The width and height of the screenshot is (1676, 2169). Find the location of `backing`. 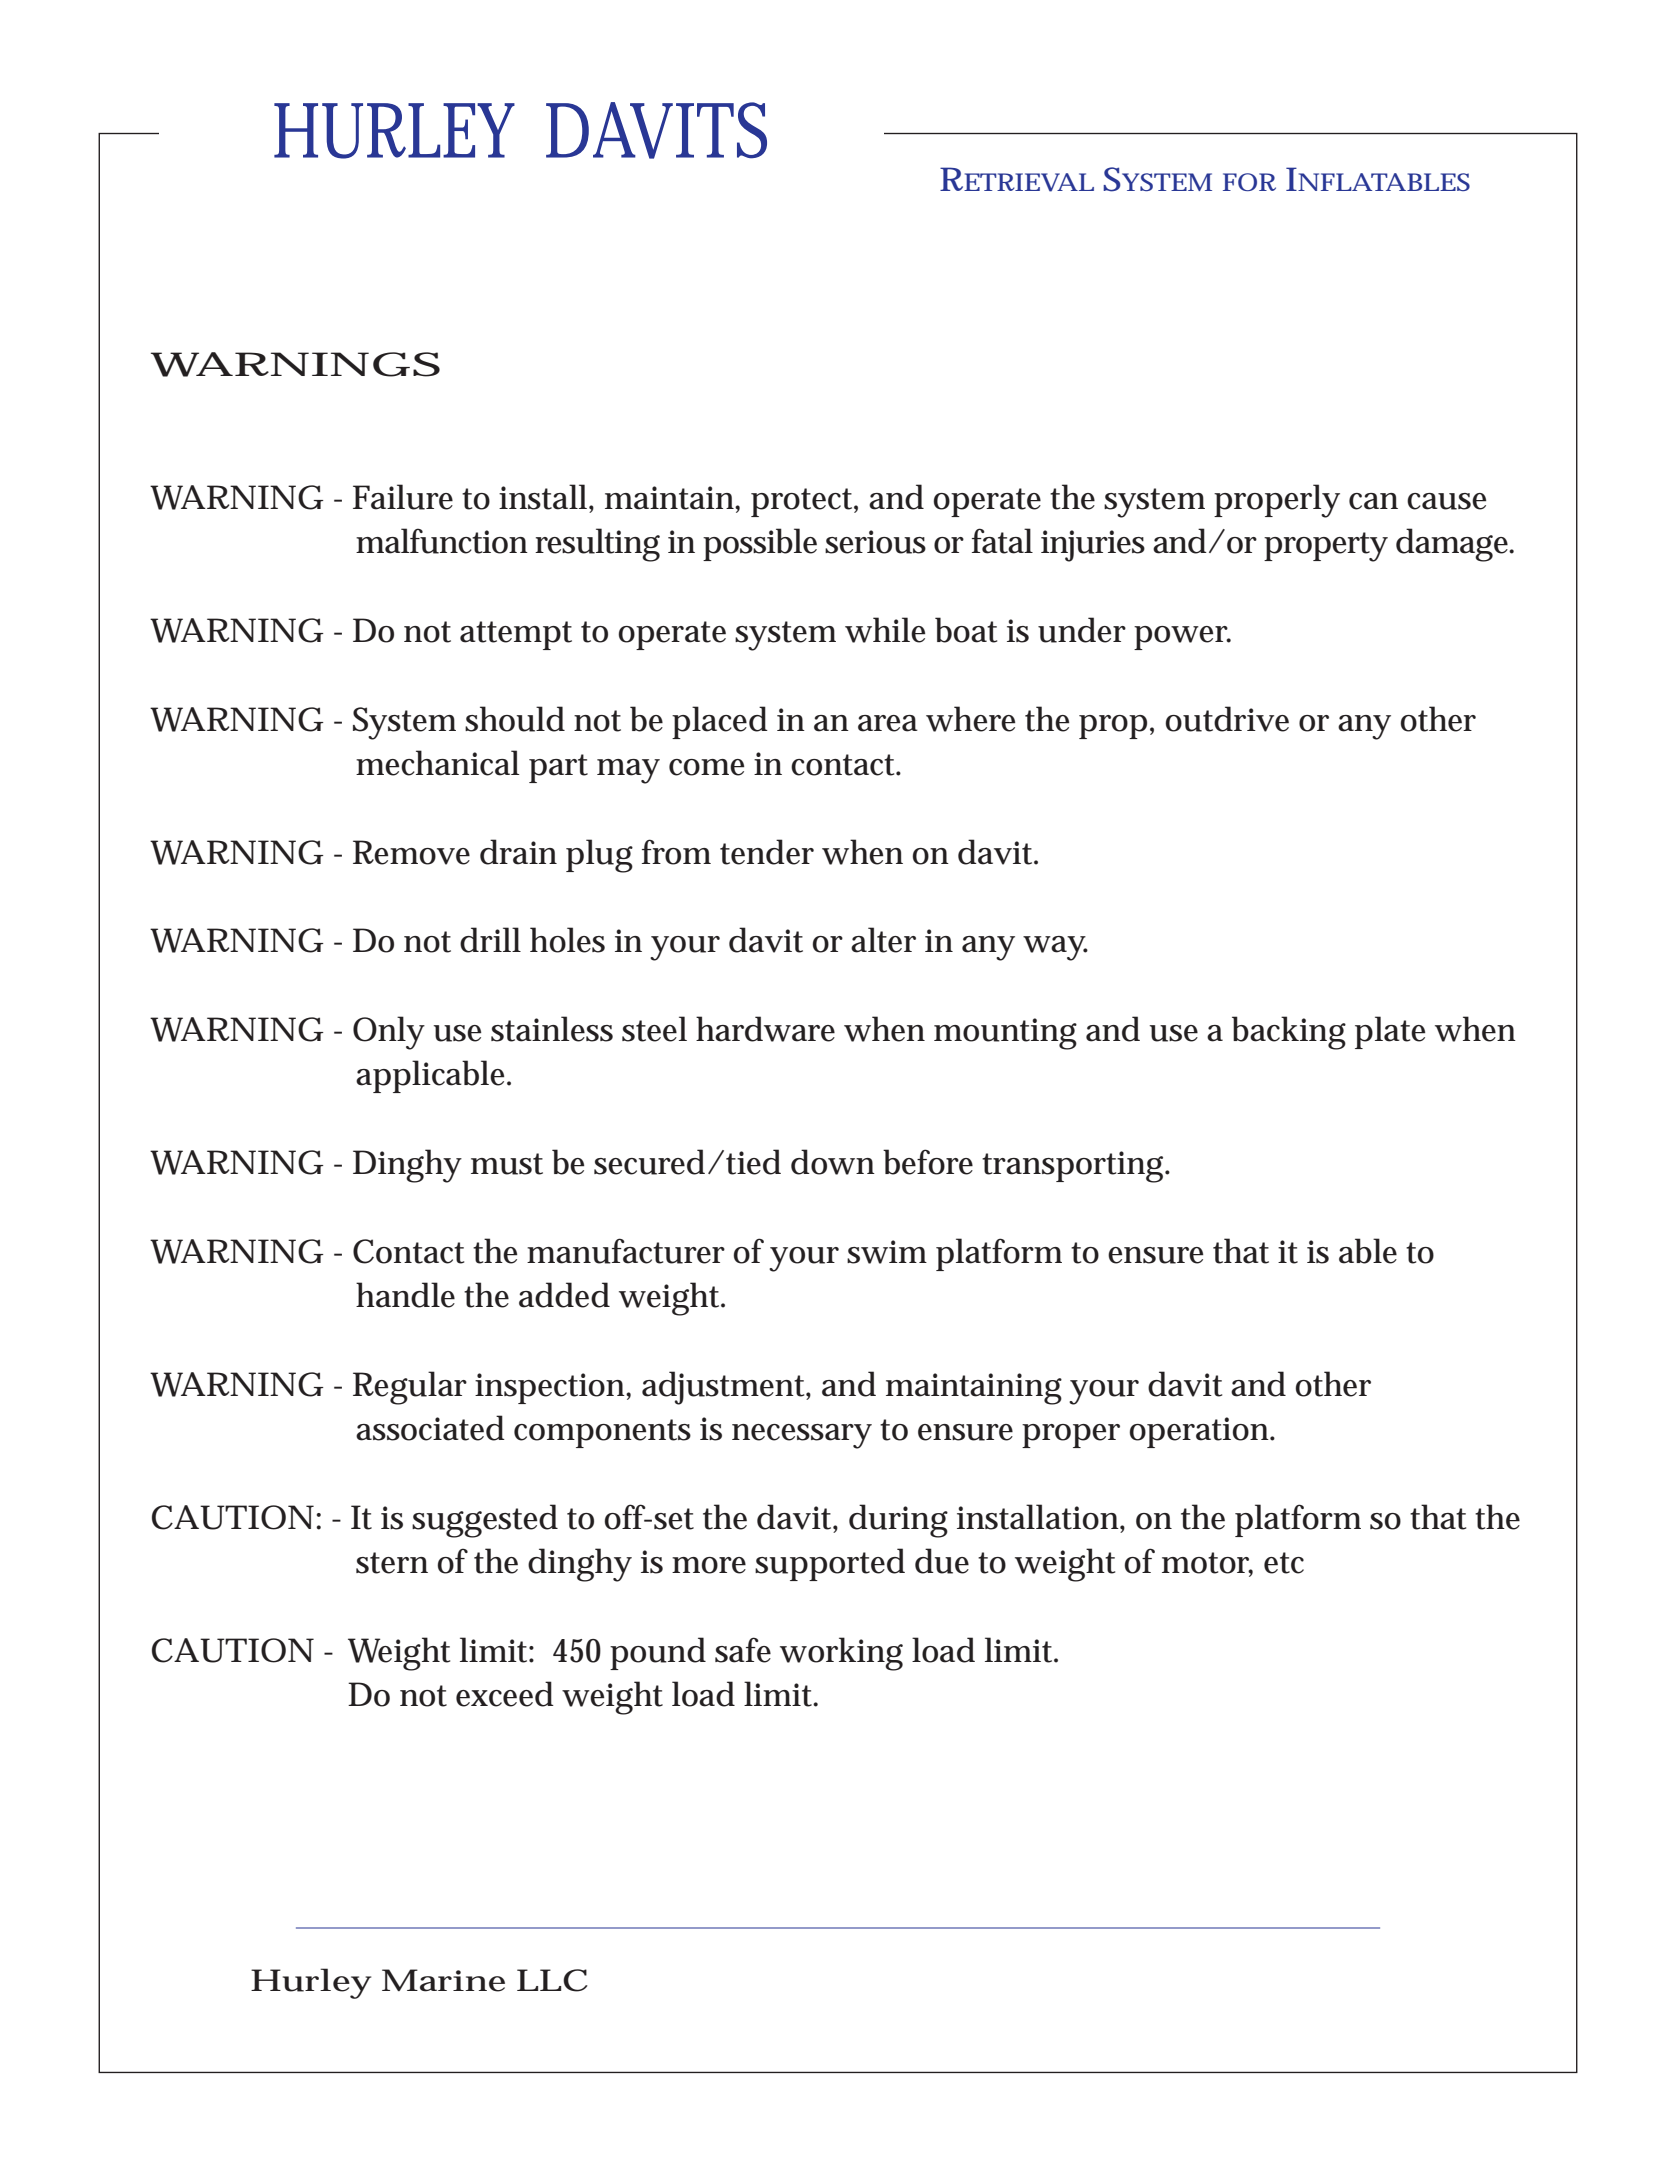

backing is located at coordinates (1289, 1033).
